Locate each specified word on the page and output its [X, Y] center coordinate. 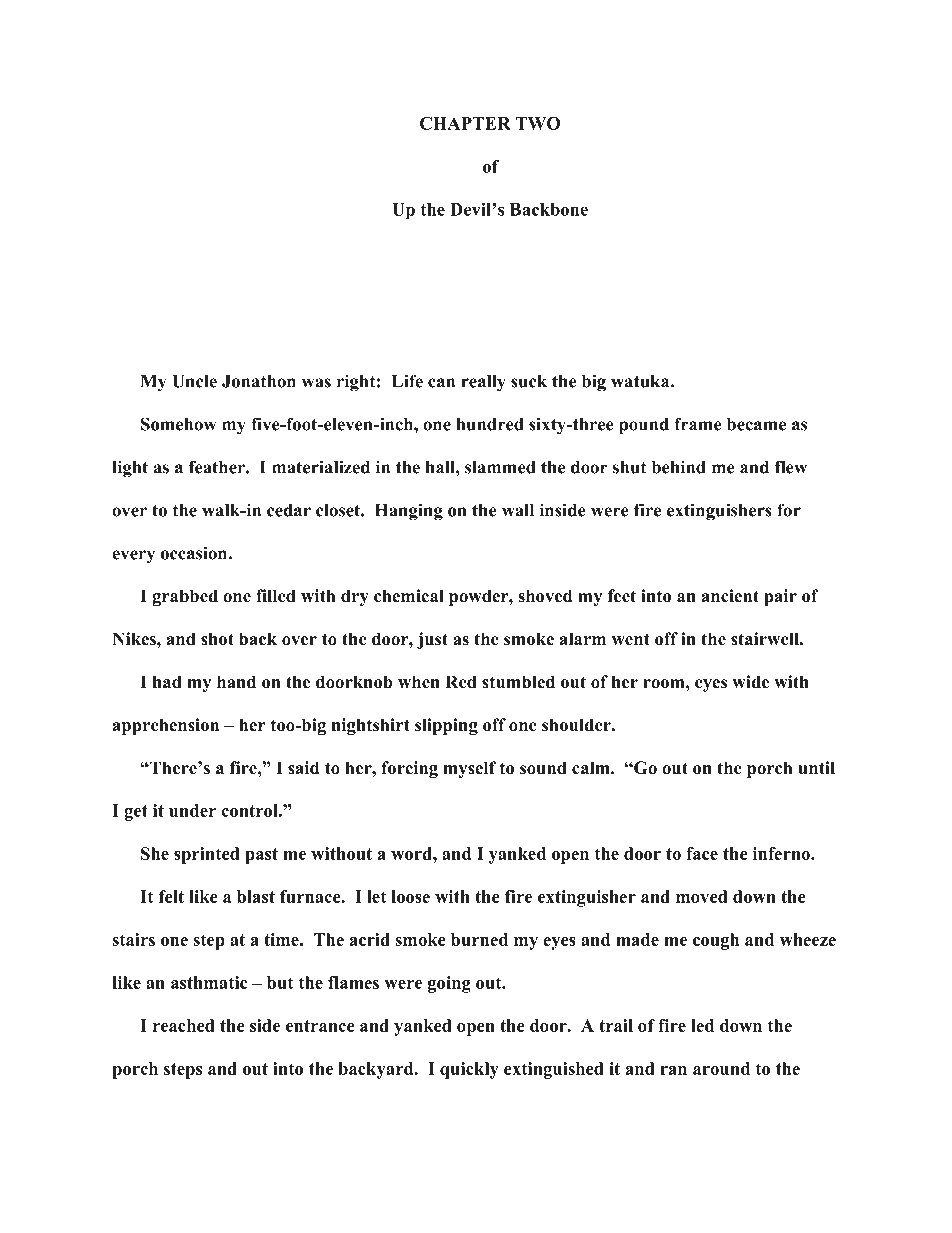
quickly [469, 1070]
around [721, 1068]
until [816, 768]
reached [184, 1025]
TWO [538, 123]
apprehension [166, 726]
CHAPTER [465, 123]
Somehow [178, 424]
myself [469, 769]
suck [529, 381]
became [756, 424]
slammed [500, 467]
